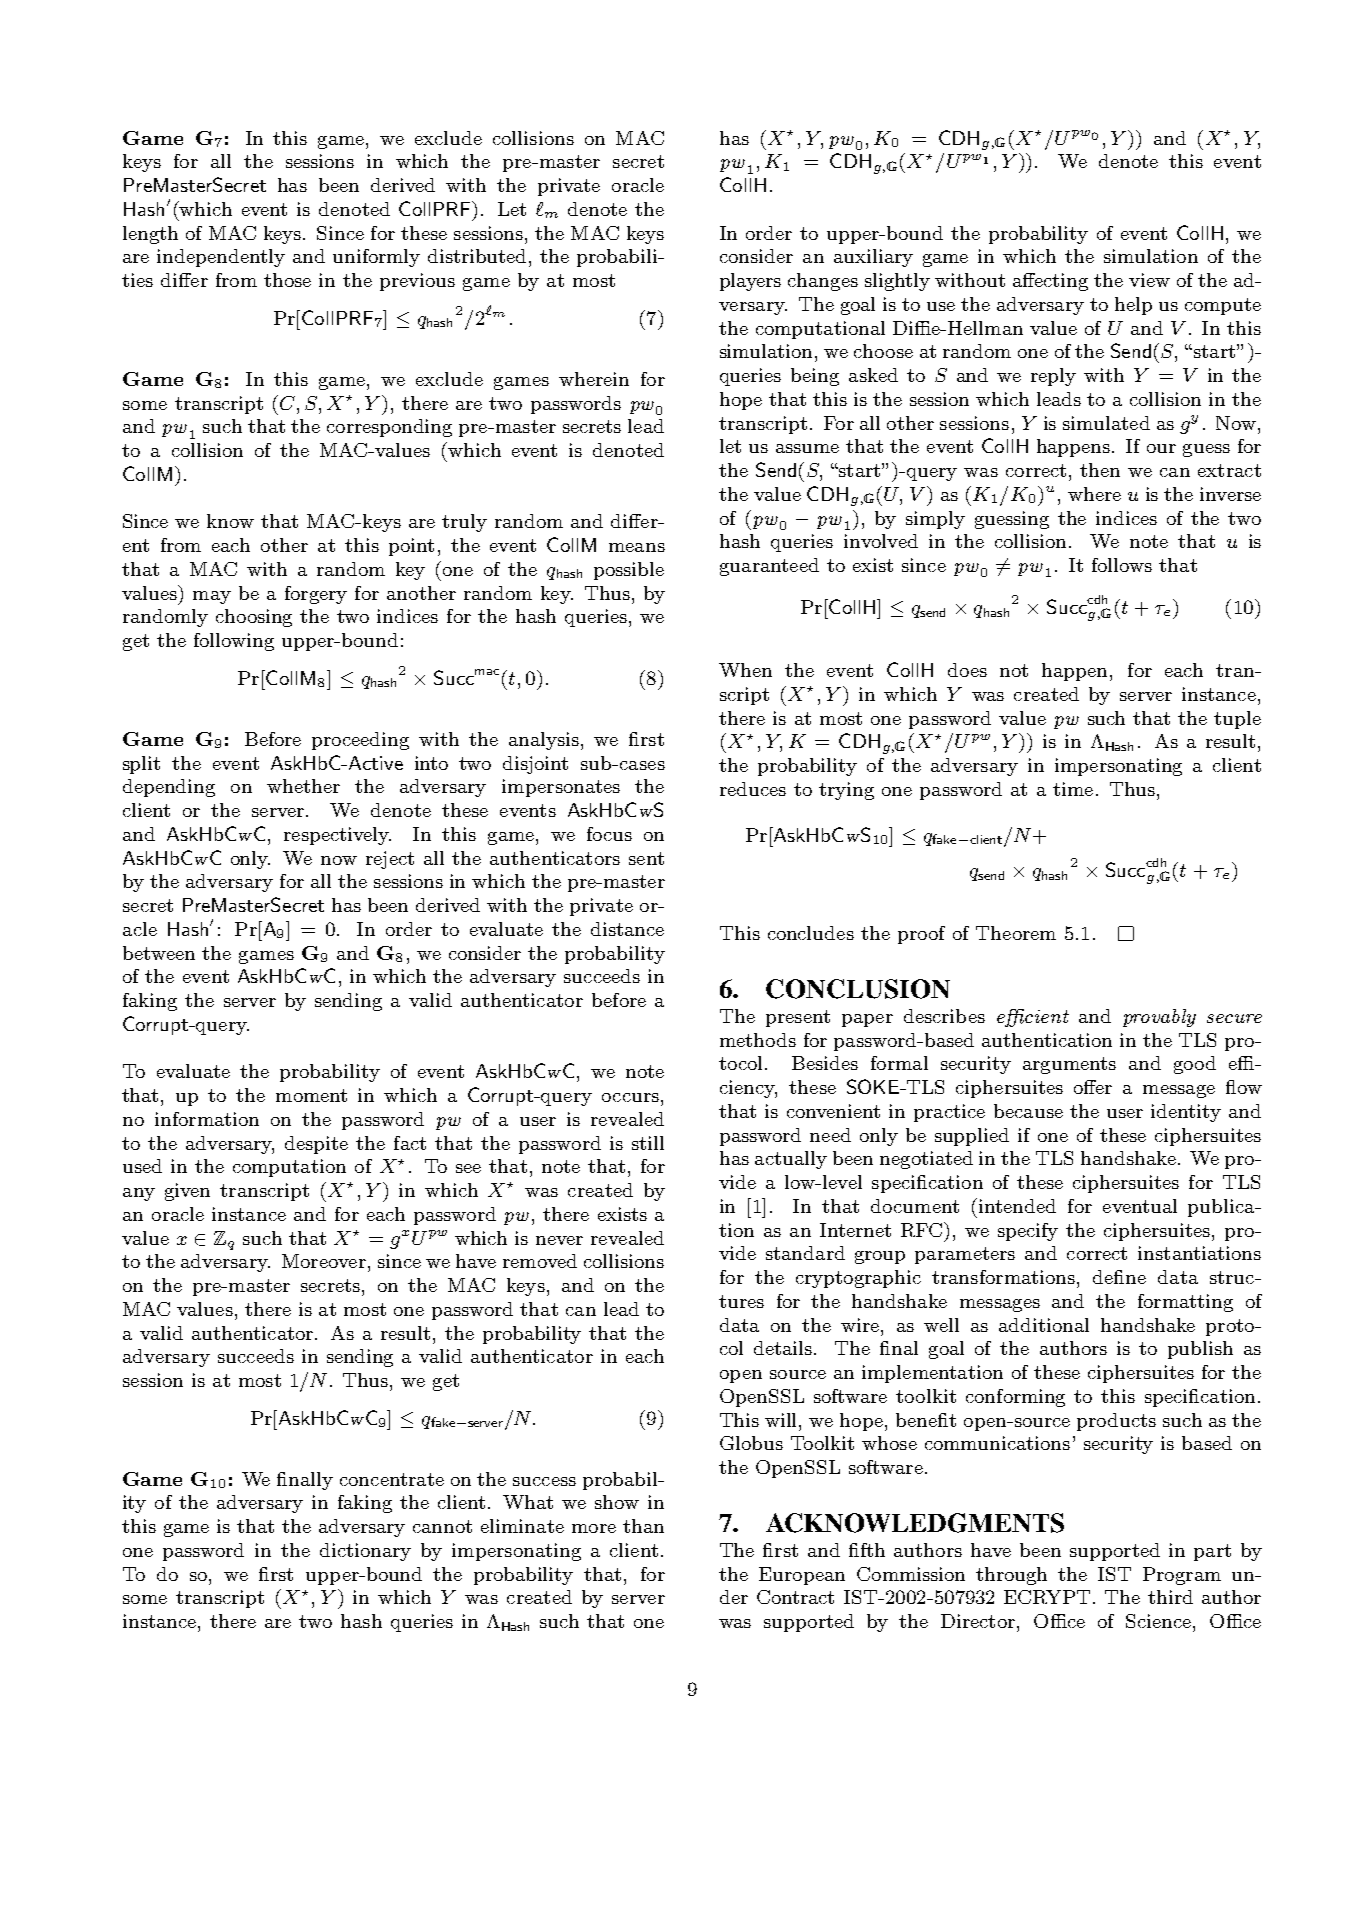 The image size is (1351, 1911). What do you see at coordinates (442, 1526) in the document?
I see `cannot` at bounding box center [442, 1526].
